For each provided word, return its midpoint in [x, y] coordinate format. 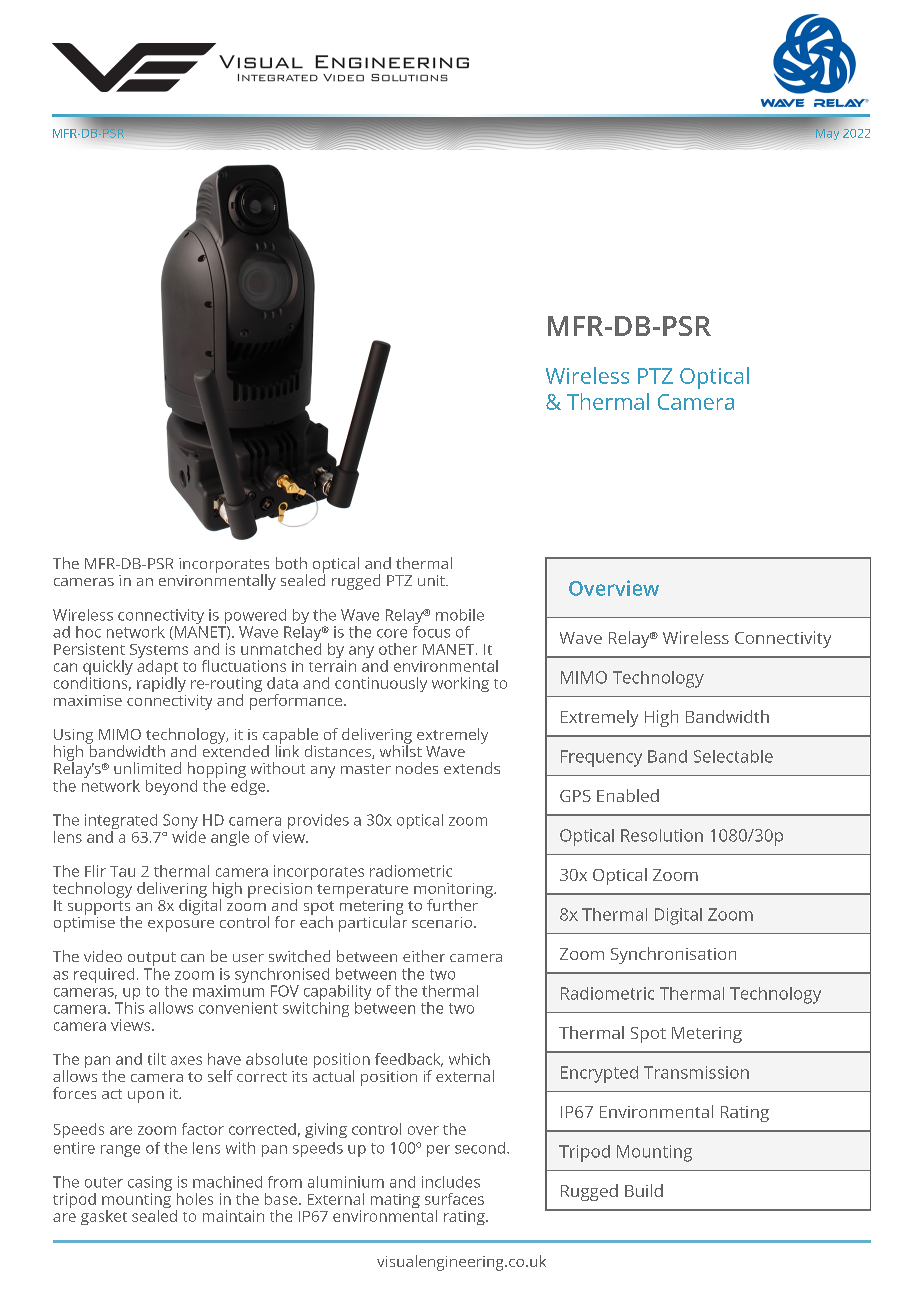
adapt [157, 667]
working [460, 684]
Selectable [733, 756]
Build [644, 1190]
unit [432, 580]
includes [451, 1182]
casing [150, 1185]
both [291, 563]
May [826, 133]
